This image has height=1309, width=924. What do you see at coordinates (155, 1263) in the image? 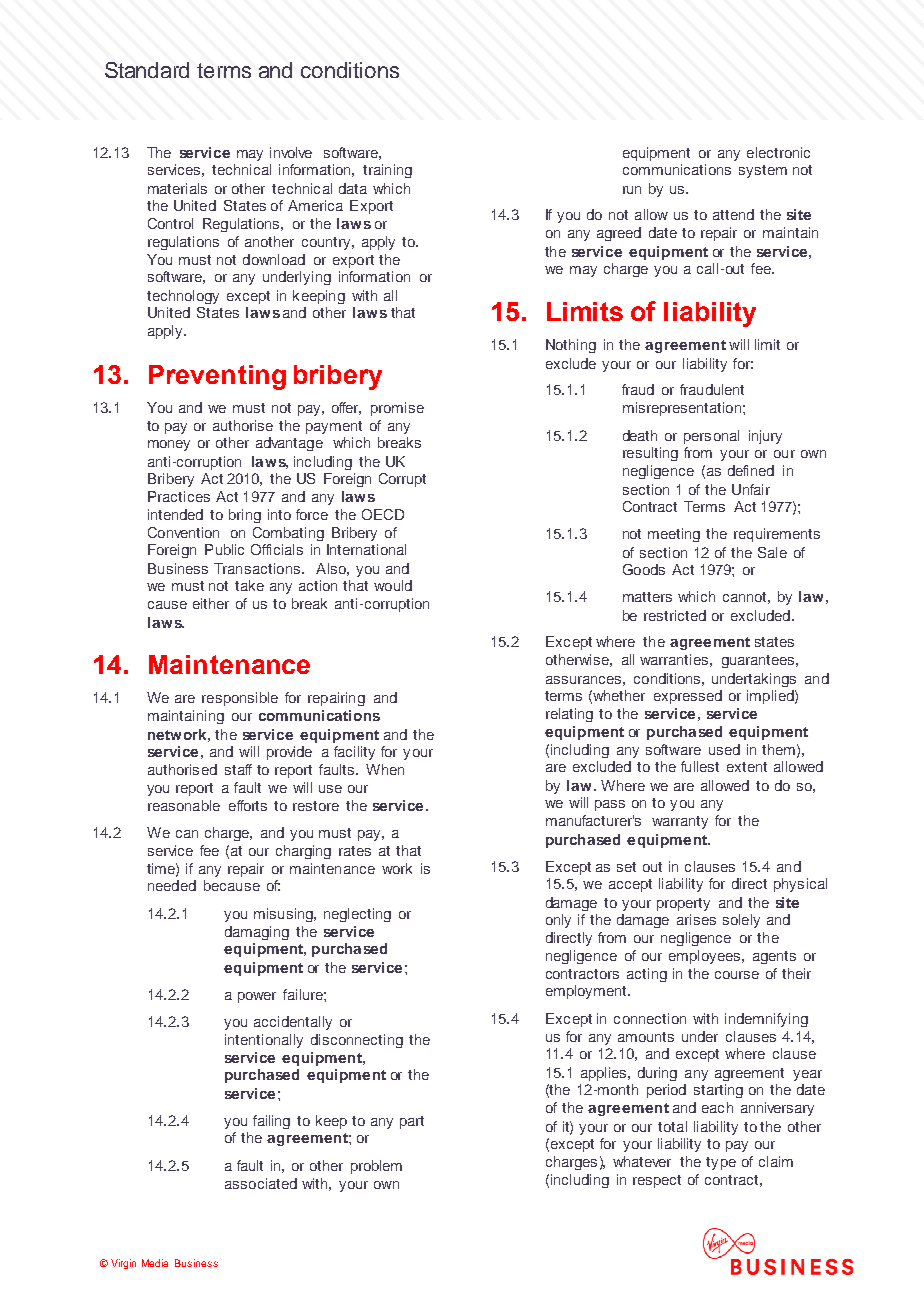
I see `Media` at bounding box center [155, 1263].
